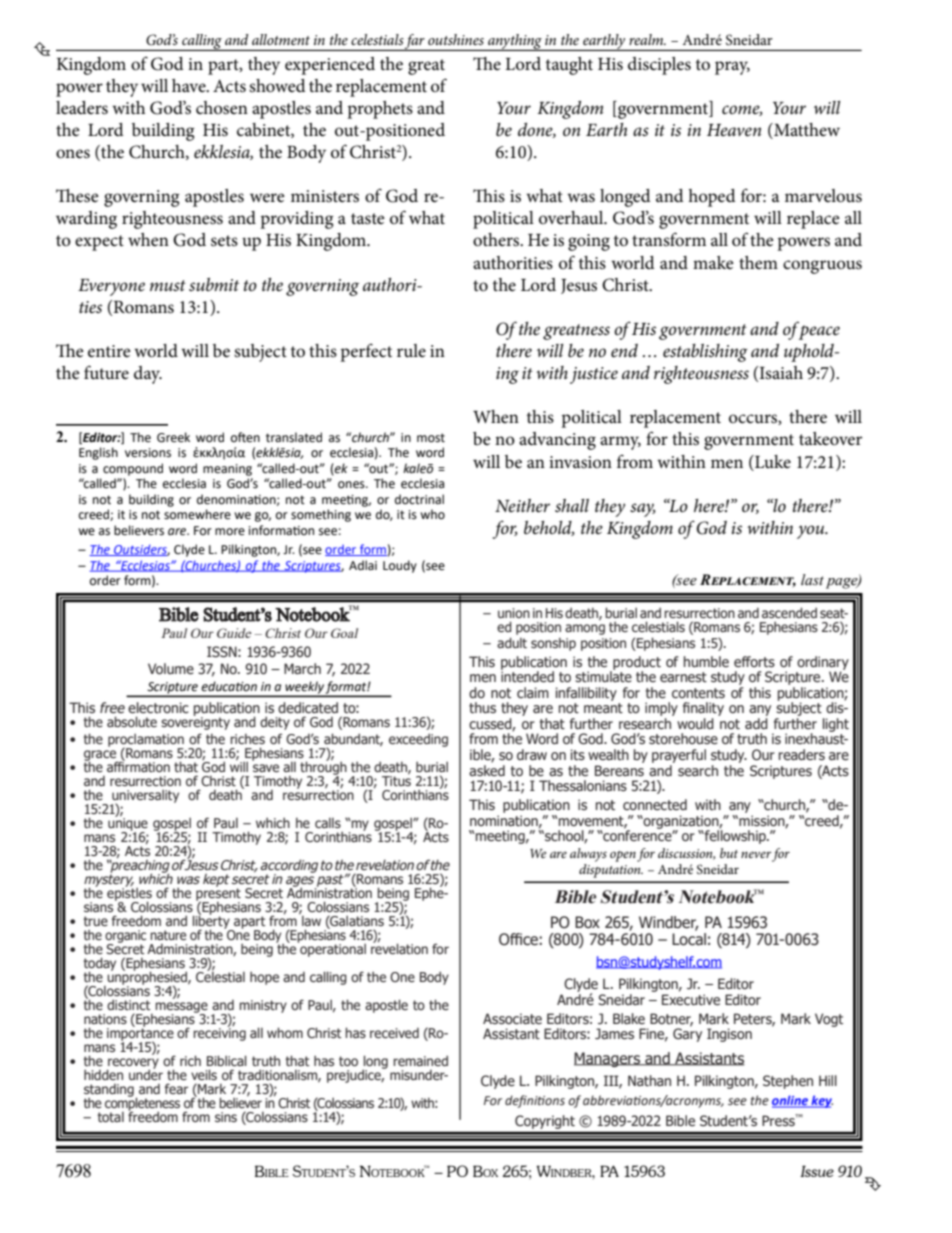 The image size is (952, 1233). I want to click on rule, so click(411, 350).
